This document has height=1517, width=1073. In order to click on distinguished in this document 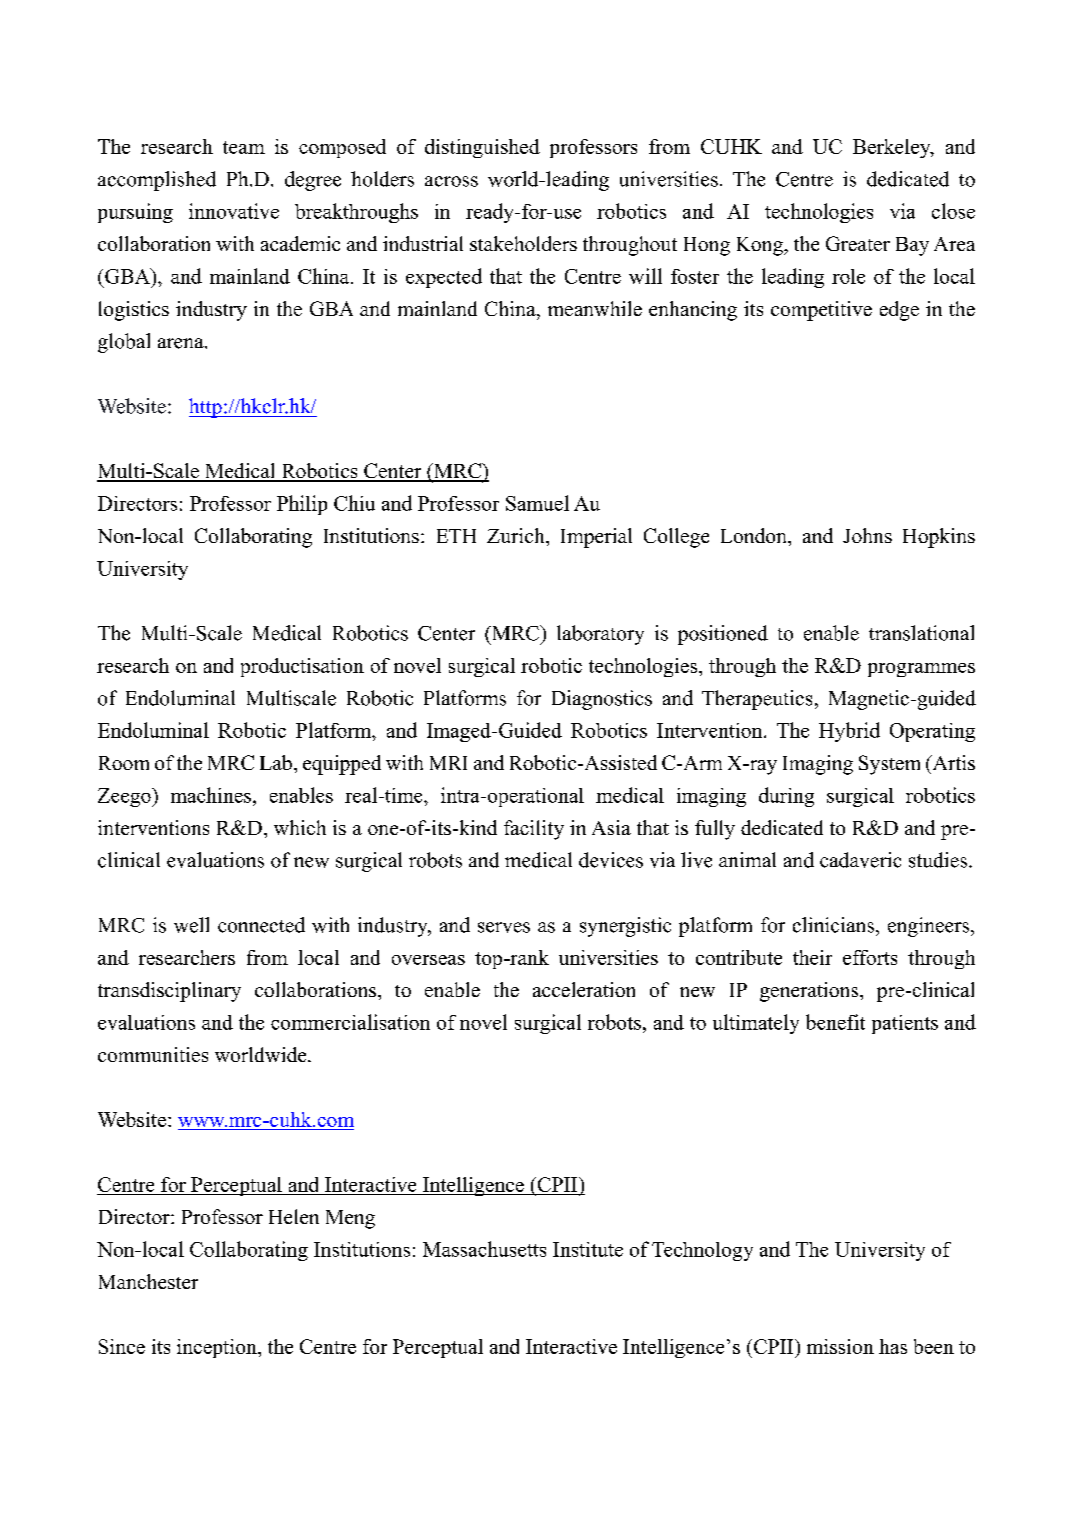, I will do `click(482, 148)`.
